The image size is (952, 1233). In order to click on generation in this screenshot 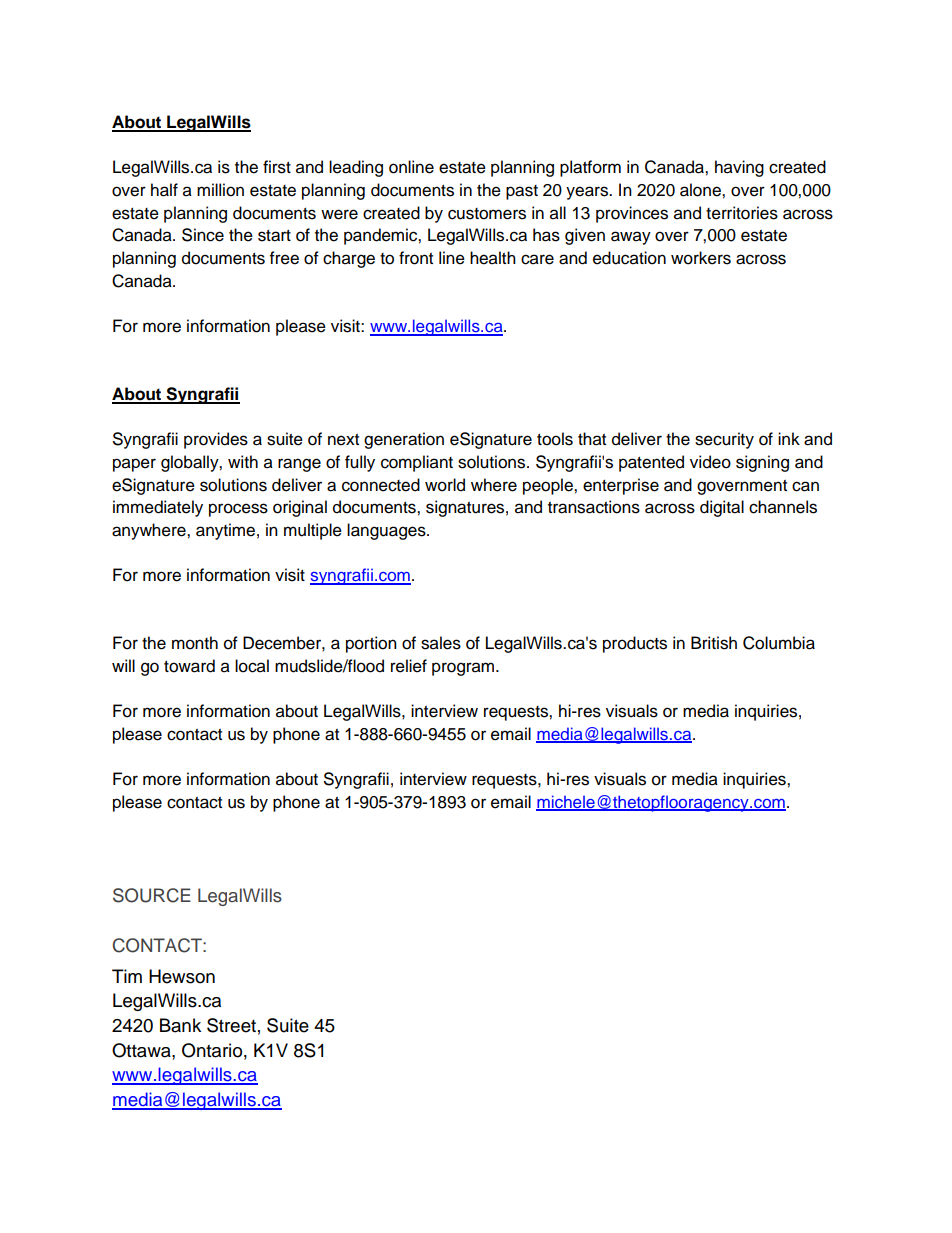, I will do `click(404, 440)`.
